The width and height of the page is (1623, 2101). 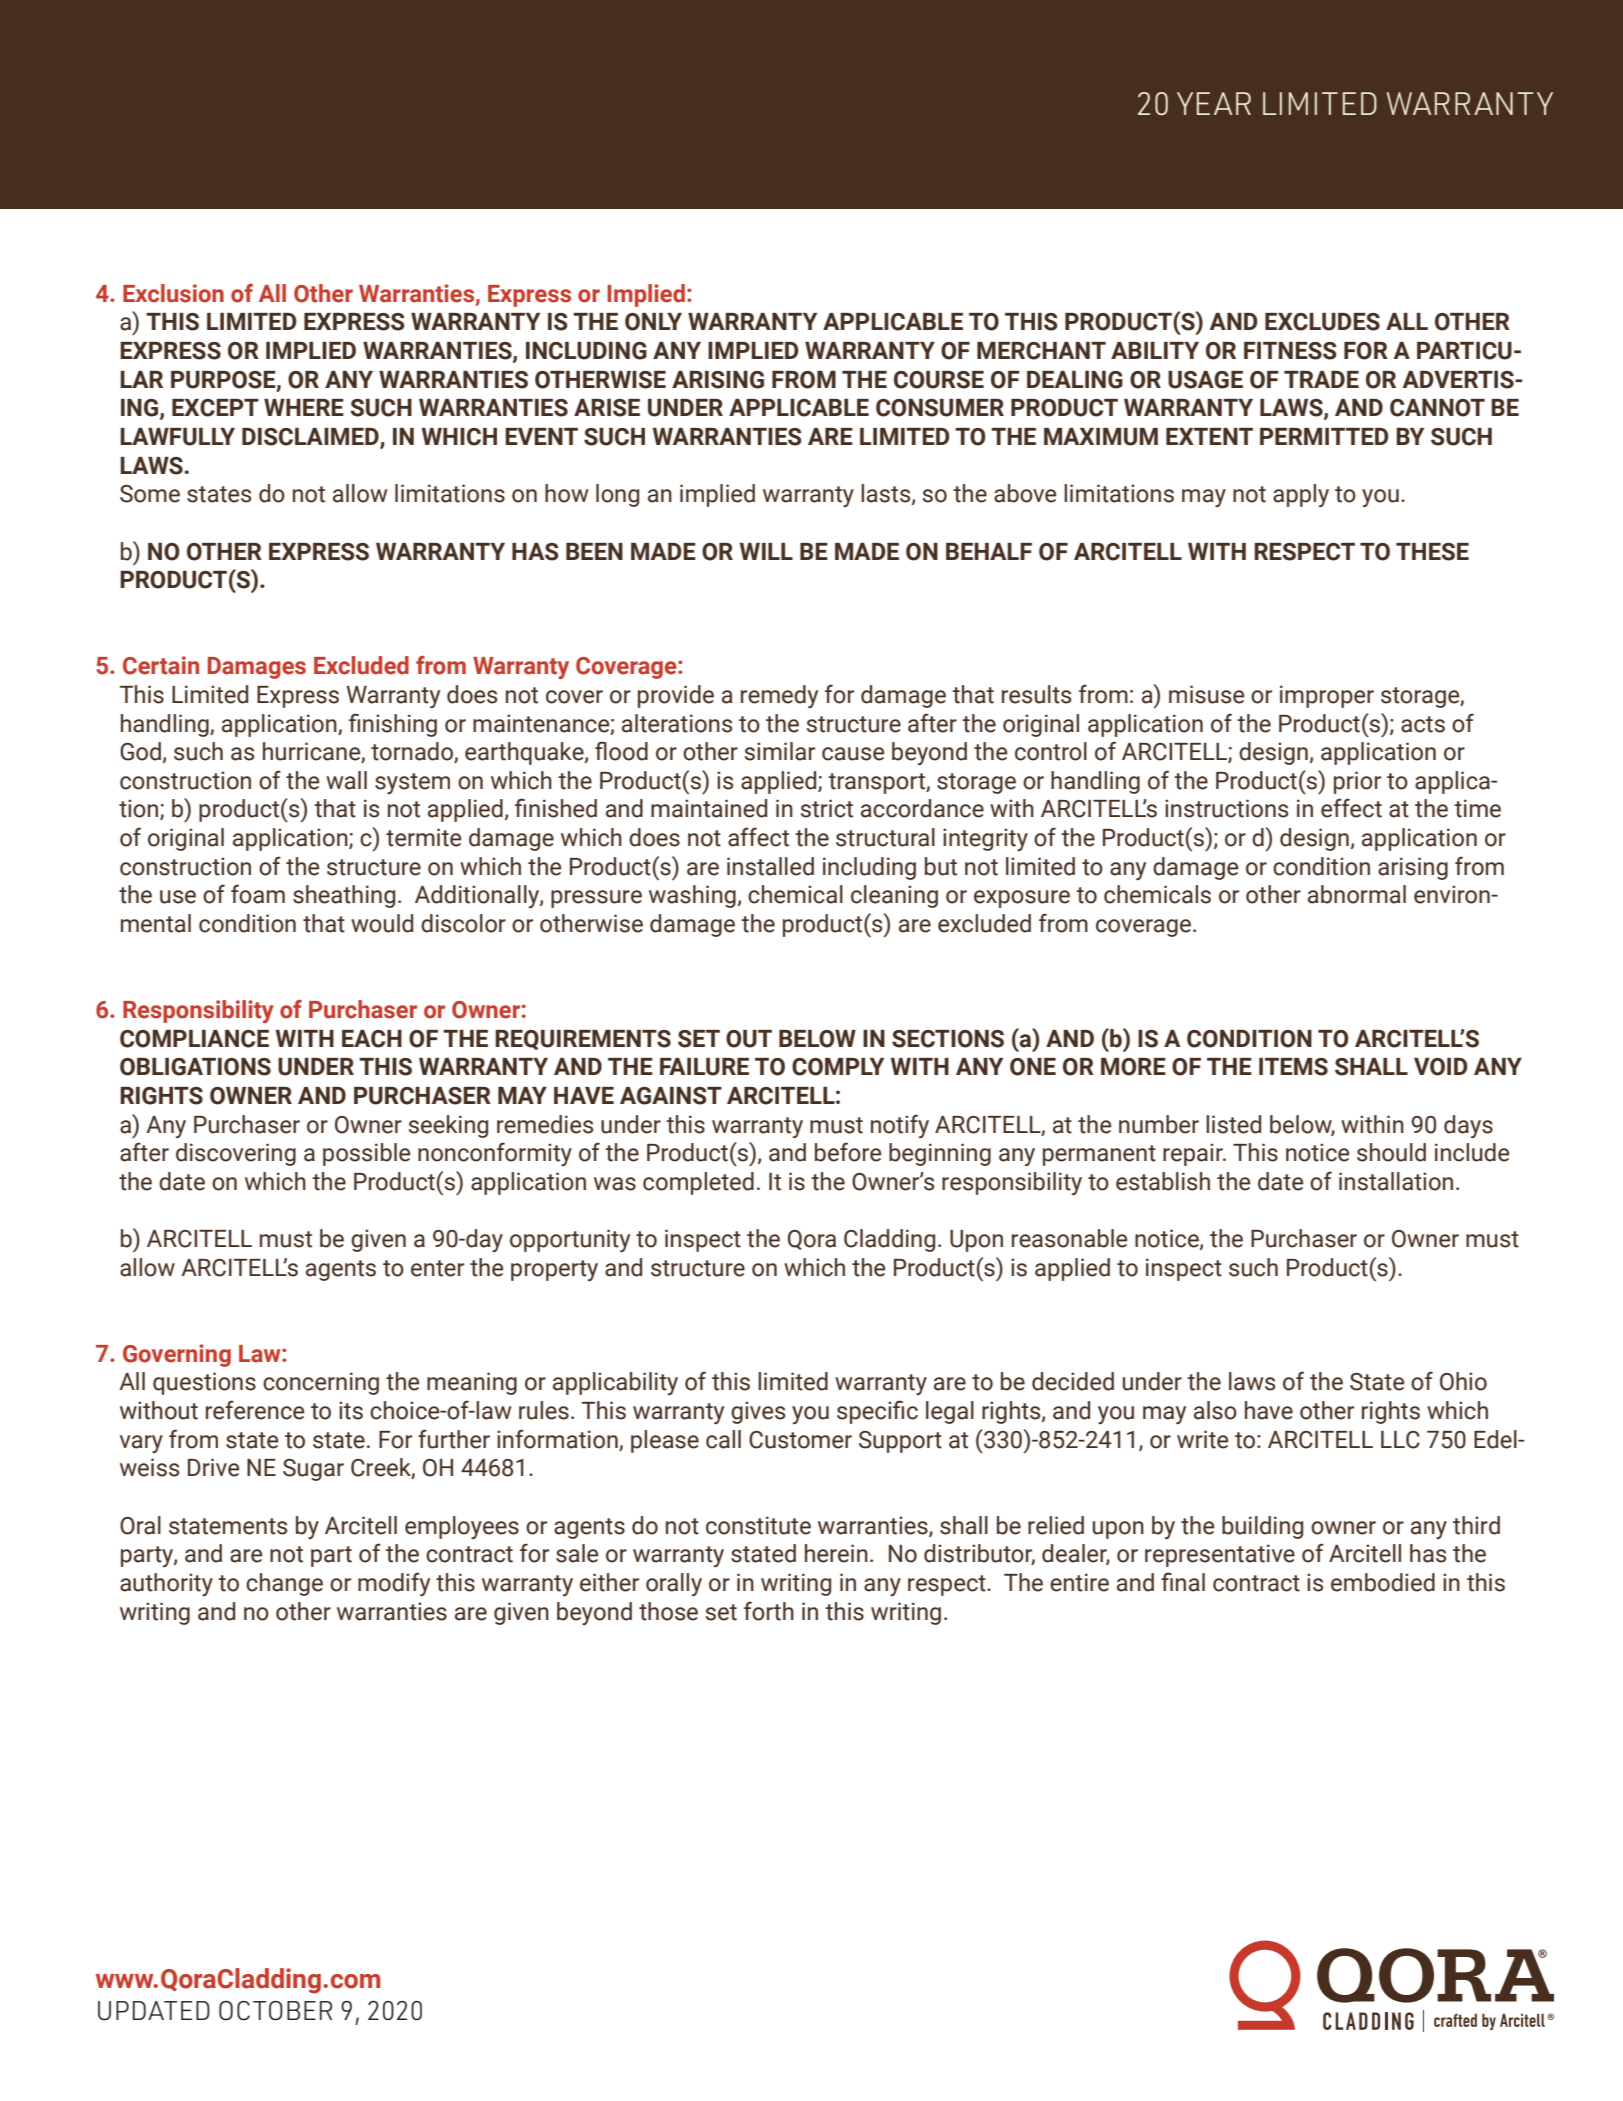 I want to click on OCTOBER, so click(x=275, y=2011).
